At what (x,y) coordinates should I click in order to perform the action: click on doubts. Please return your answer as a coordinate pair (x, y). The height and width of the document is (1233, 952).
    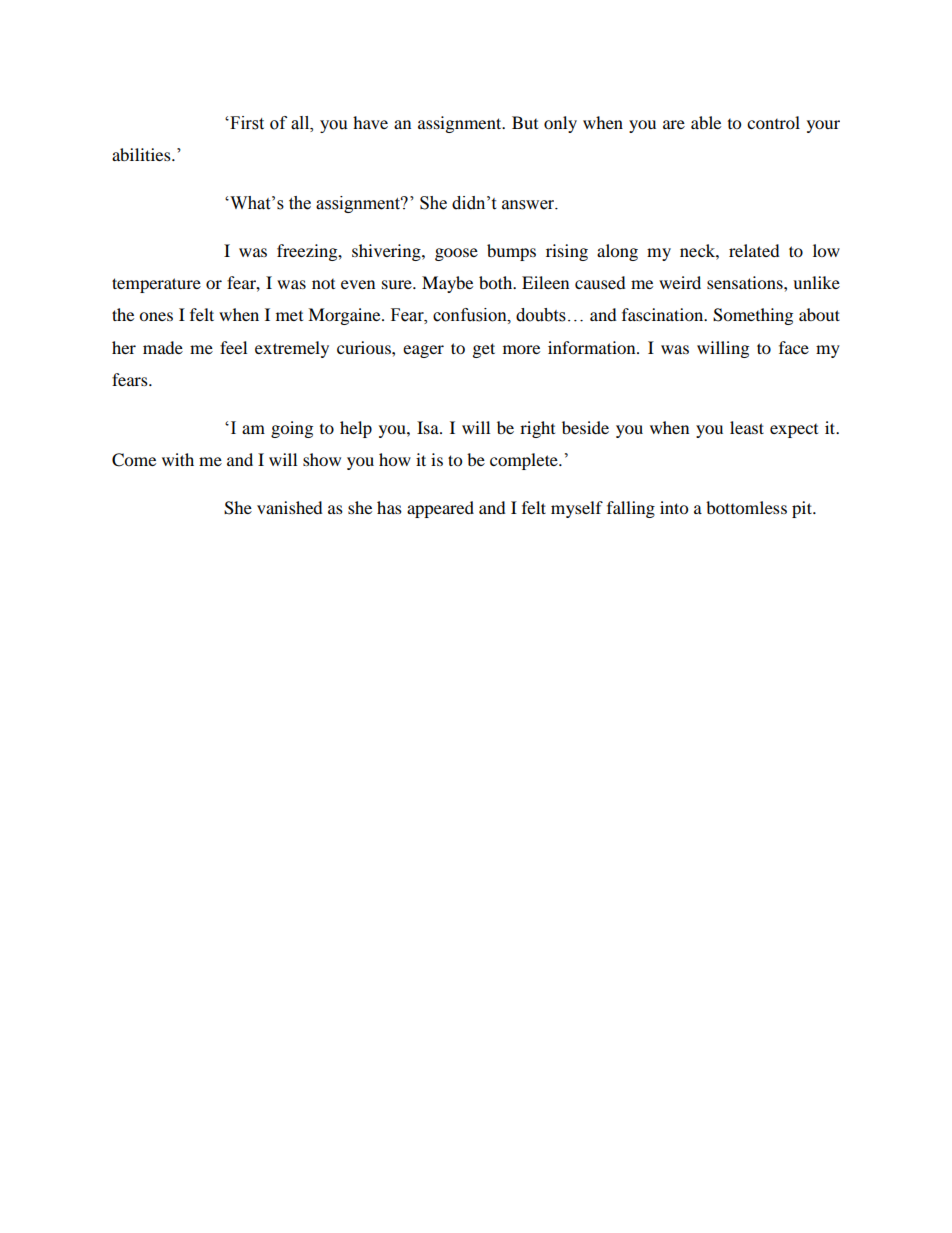
    Looking at the image, I should click on (541, 315).
